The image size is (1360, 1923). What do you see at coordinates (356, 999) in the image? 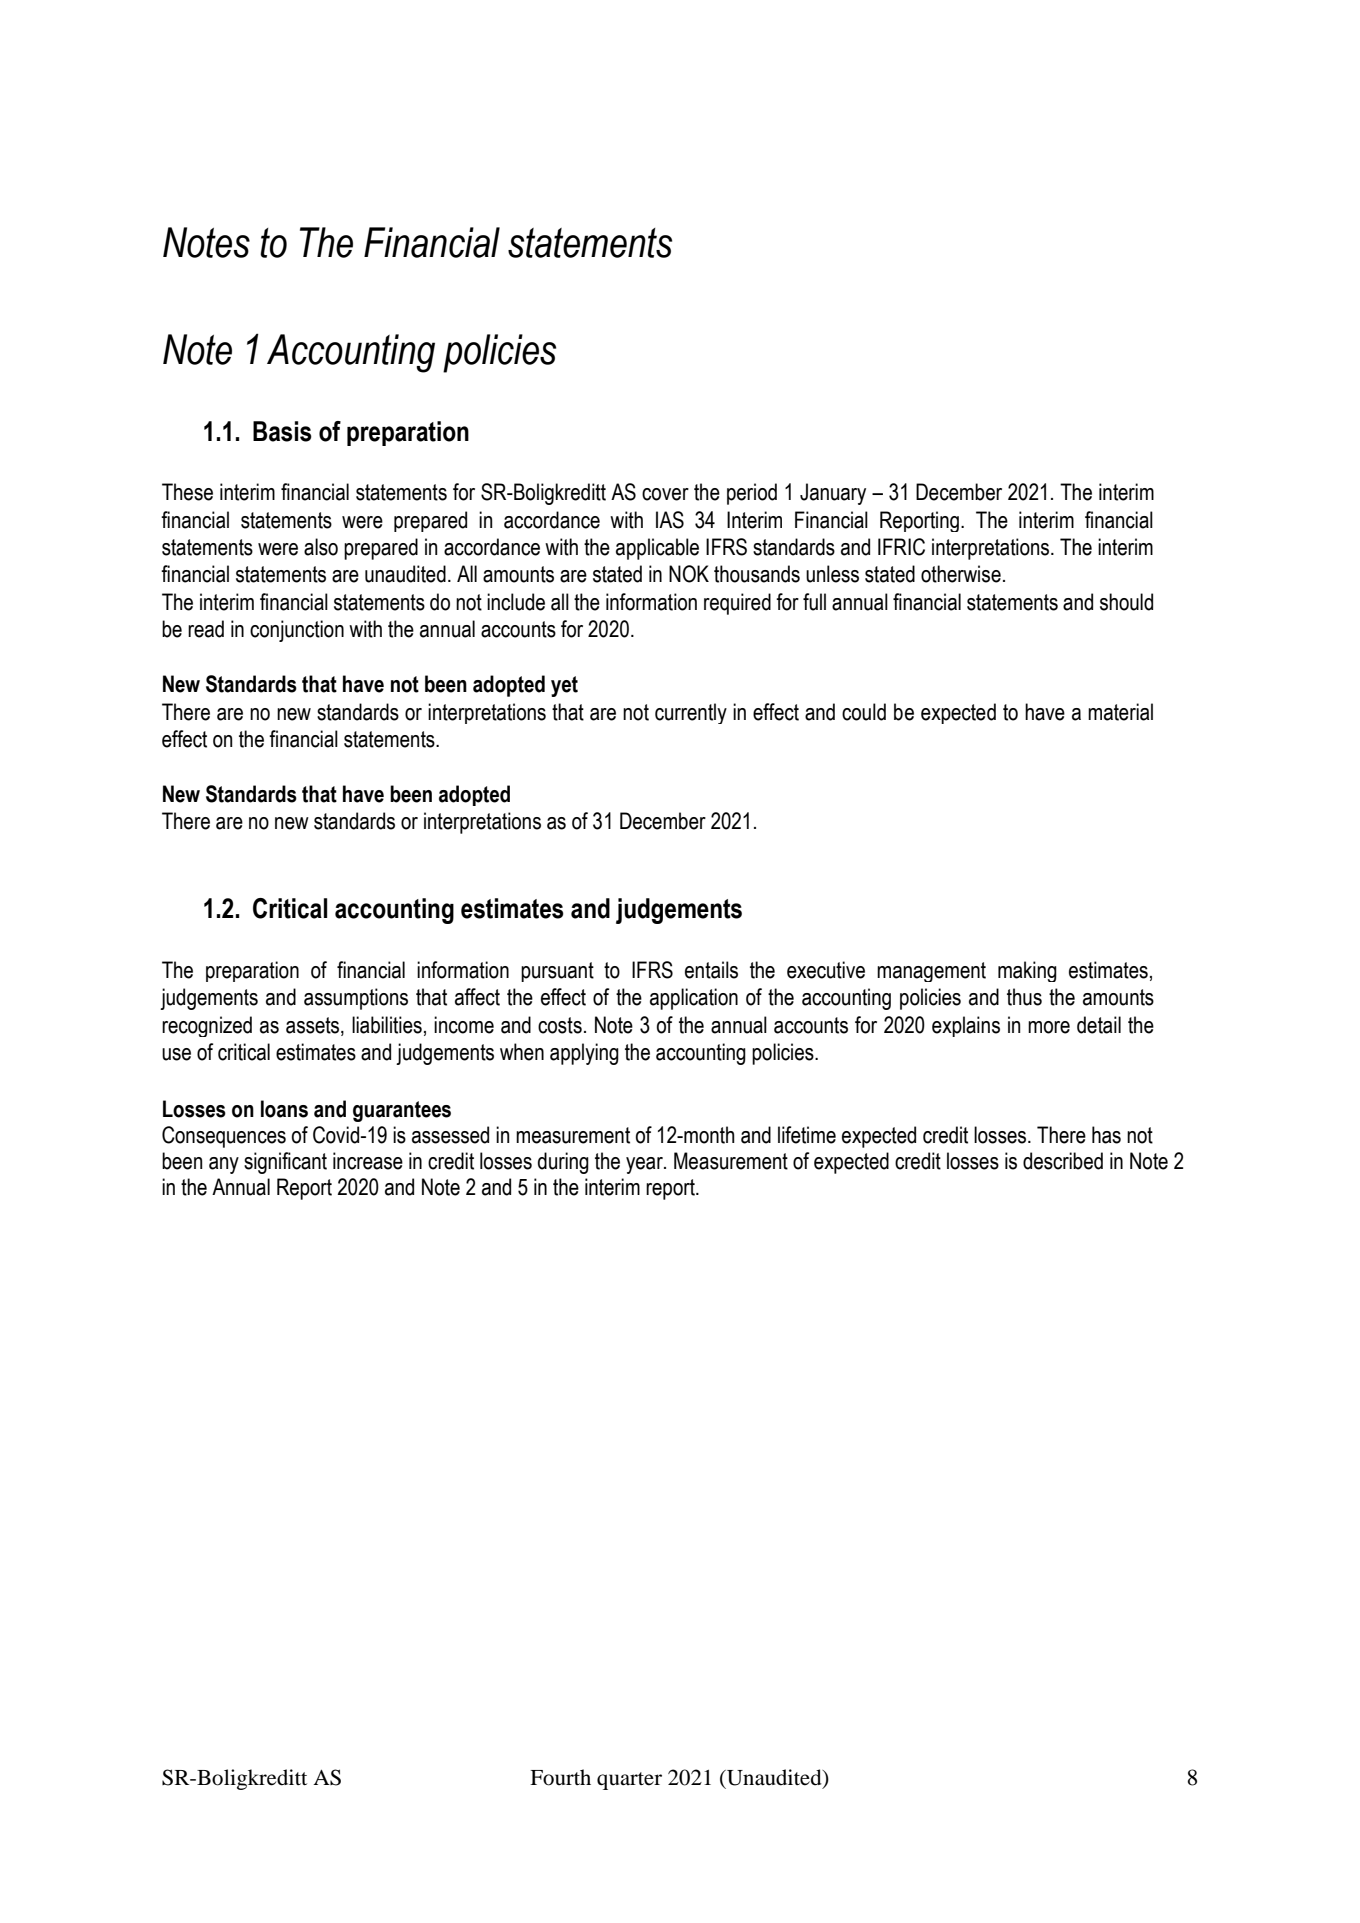
I see `assumptions` at bounding box center [356, 999].
